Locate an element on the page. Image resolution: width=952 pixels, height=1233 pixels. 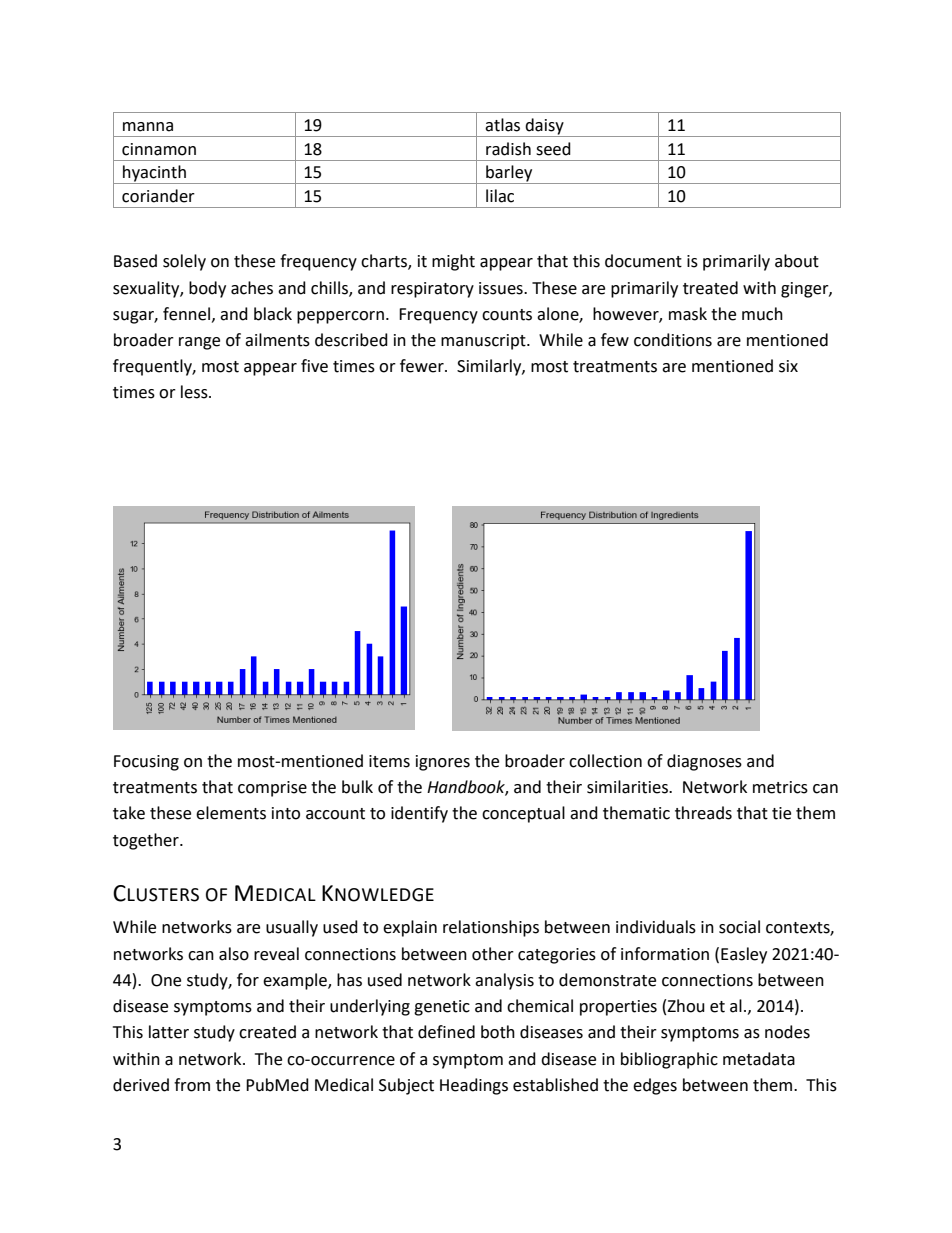
hyacinth is located at coordinates (154, 174).
